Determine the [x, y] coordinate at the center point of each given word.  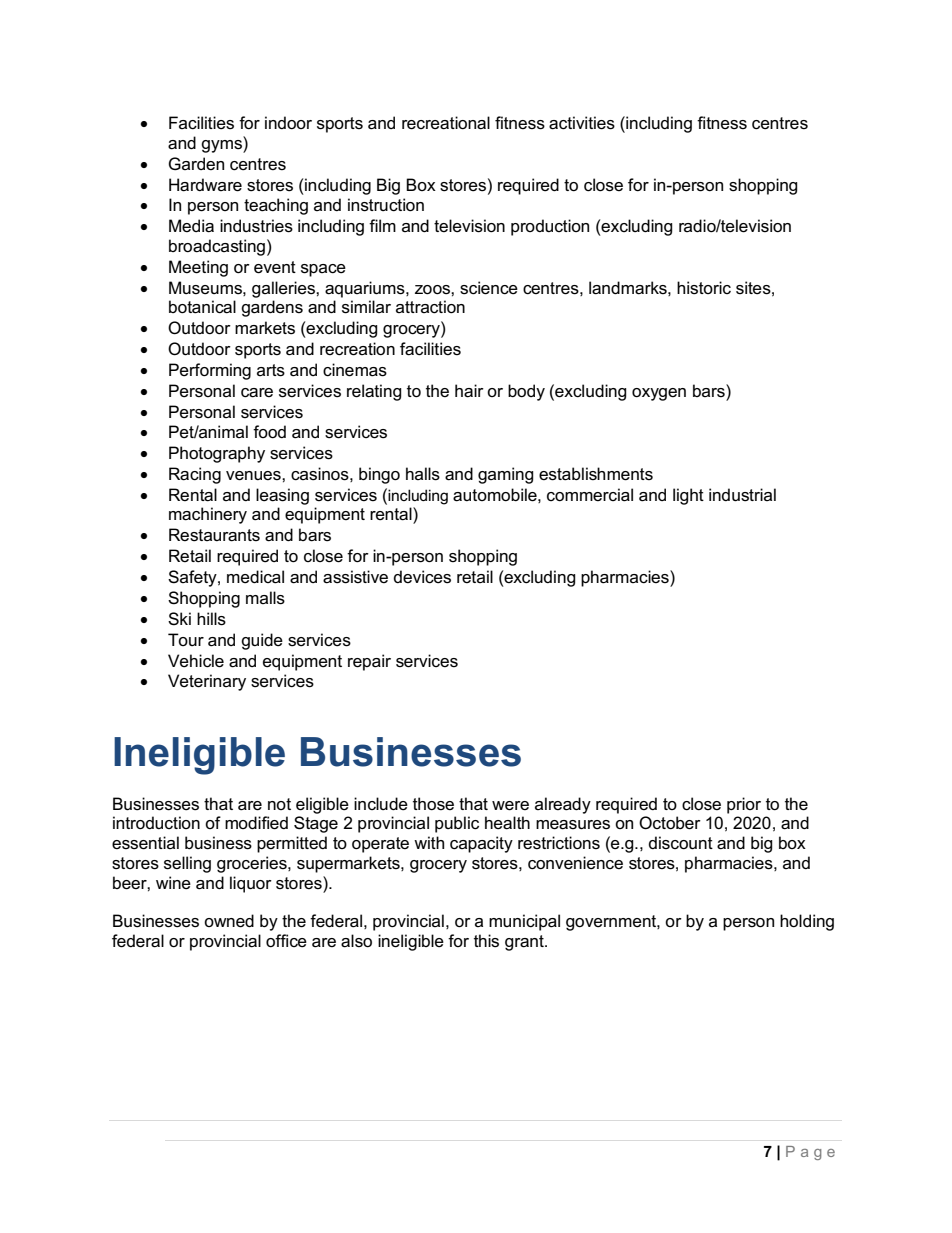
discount [681, 843]
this [486, 941]
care [257, 393]
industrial [742, 495]
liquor [251, 884]
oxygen [659, 394]
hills [211, 619]
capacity [481, 844]
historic [704, 288]
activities [582, 123]
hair [469, 391]
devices [422, 577]
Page [810, 1153]
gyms [222, 145]
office [286, 941]
